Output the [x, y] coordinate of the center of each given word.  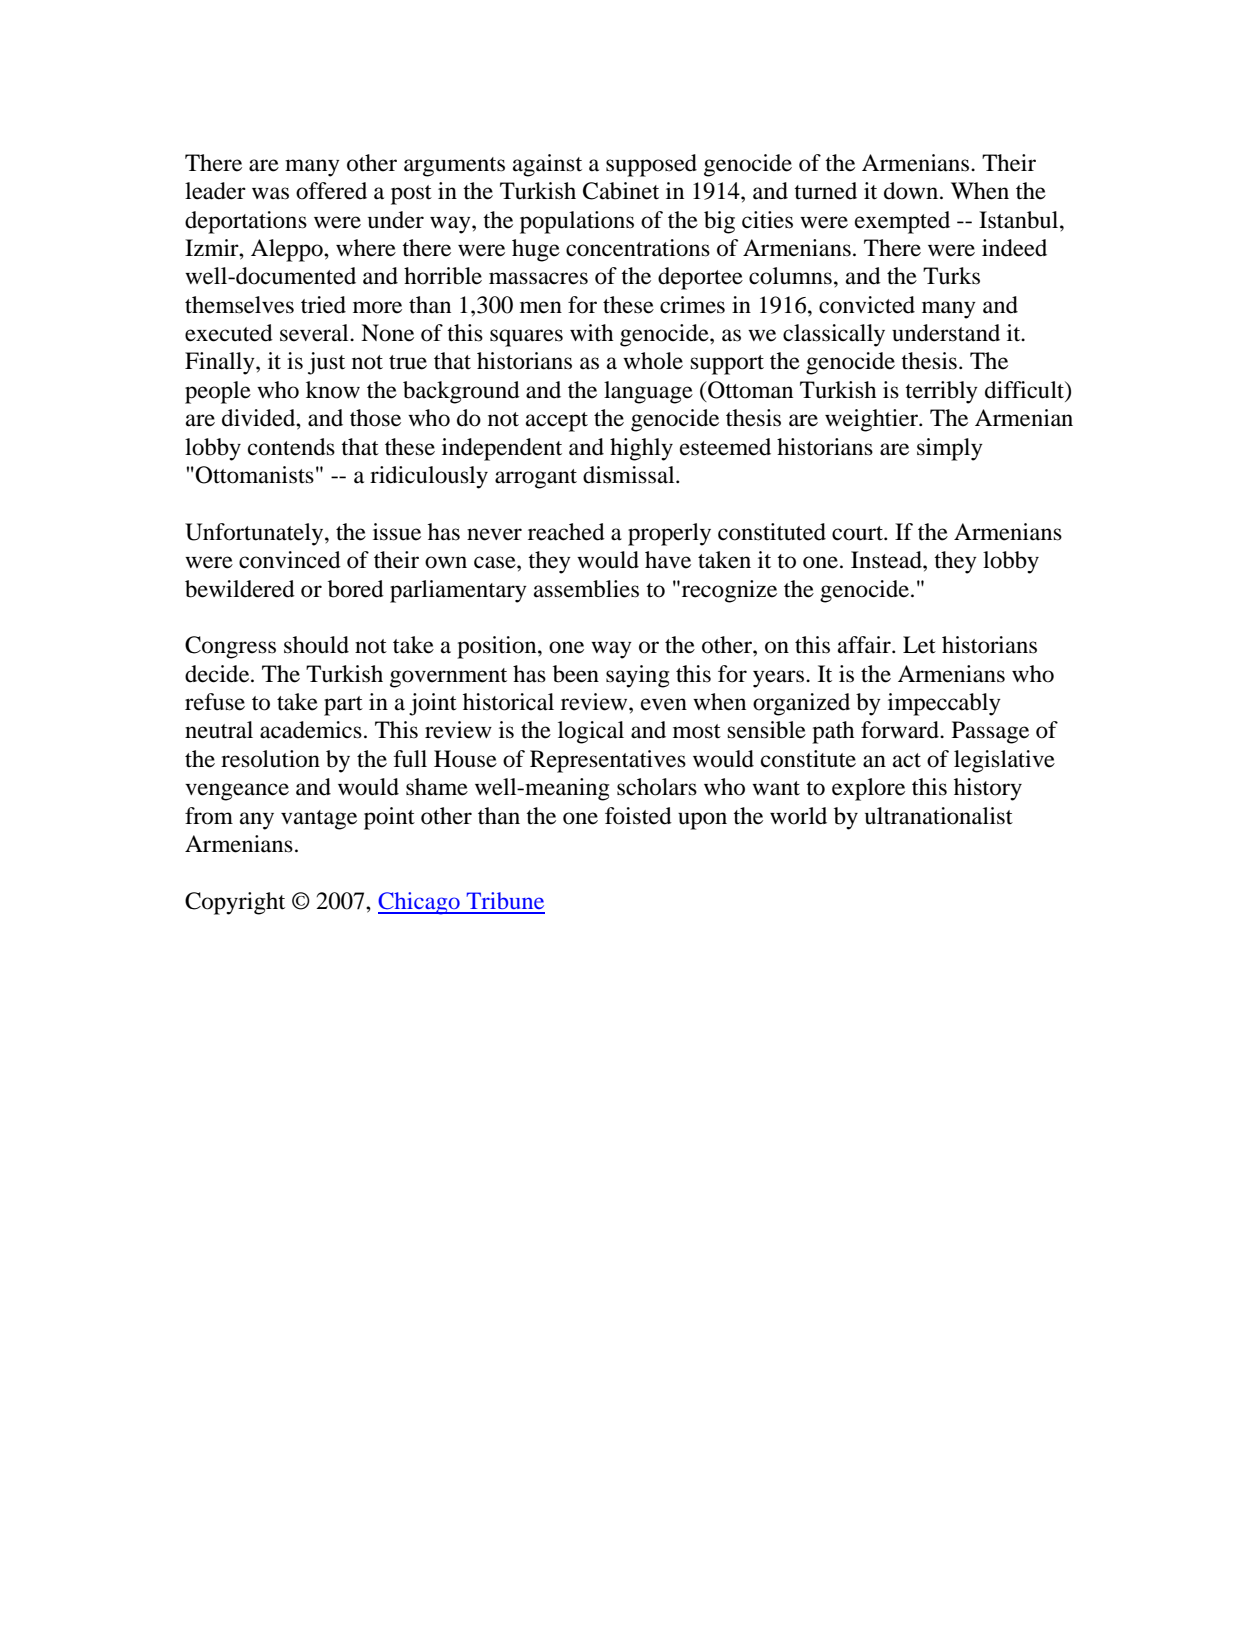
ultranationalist [939, 816]
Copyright [235, 903]
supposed [651, 165]
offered [331, 191]
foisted [638, 816]
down [912, 191]
